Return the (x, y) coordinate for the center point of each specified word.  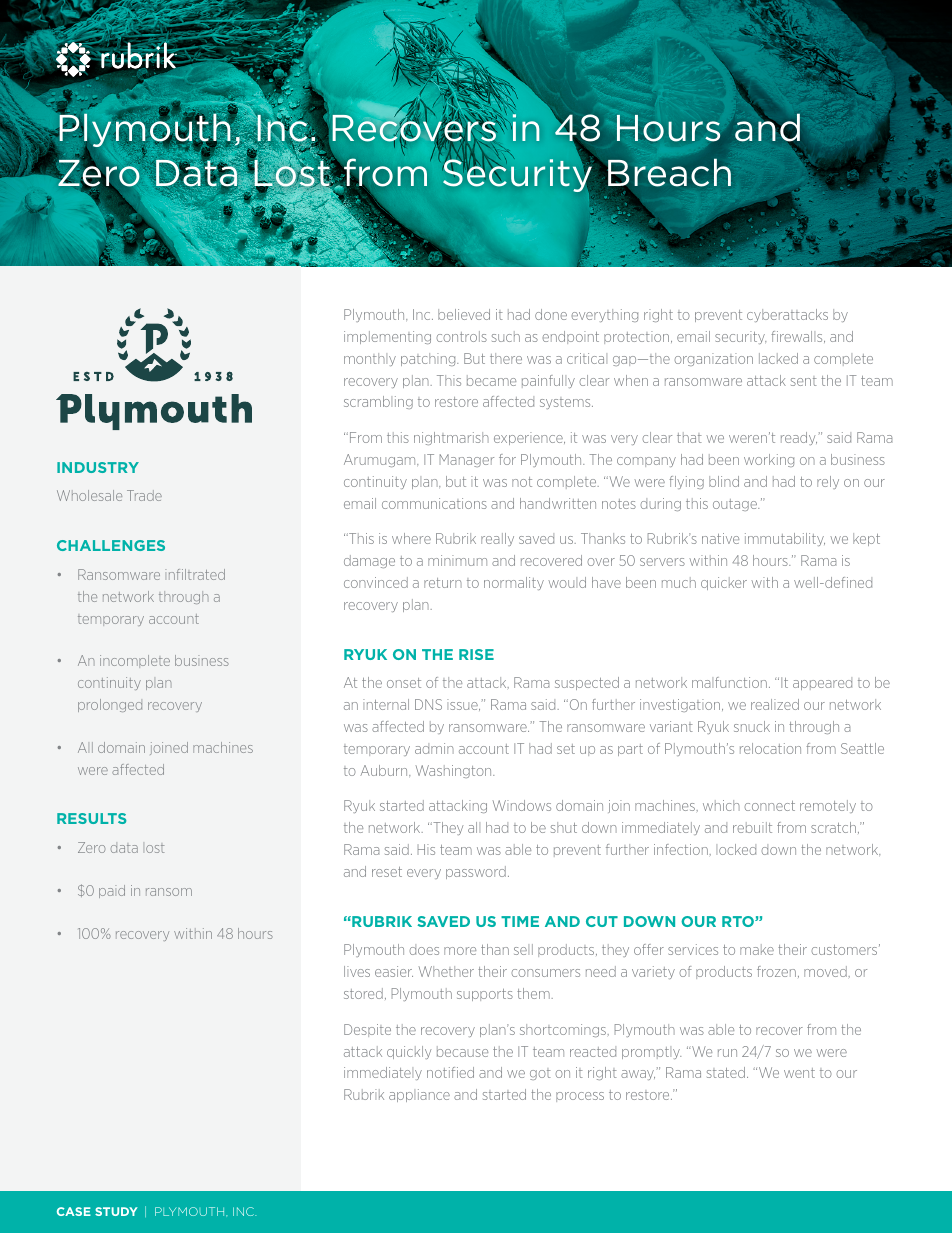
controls (461, 336)
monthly (370, 359)
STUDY (116, 1211)
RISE (476, 654)
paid (112, 891)
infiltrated (195, 574)
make (757, 949)
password (476, 872)
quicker (724, 583)
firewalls (798, 337)
